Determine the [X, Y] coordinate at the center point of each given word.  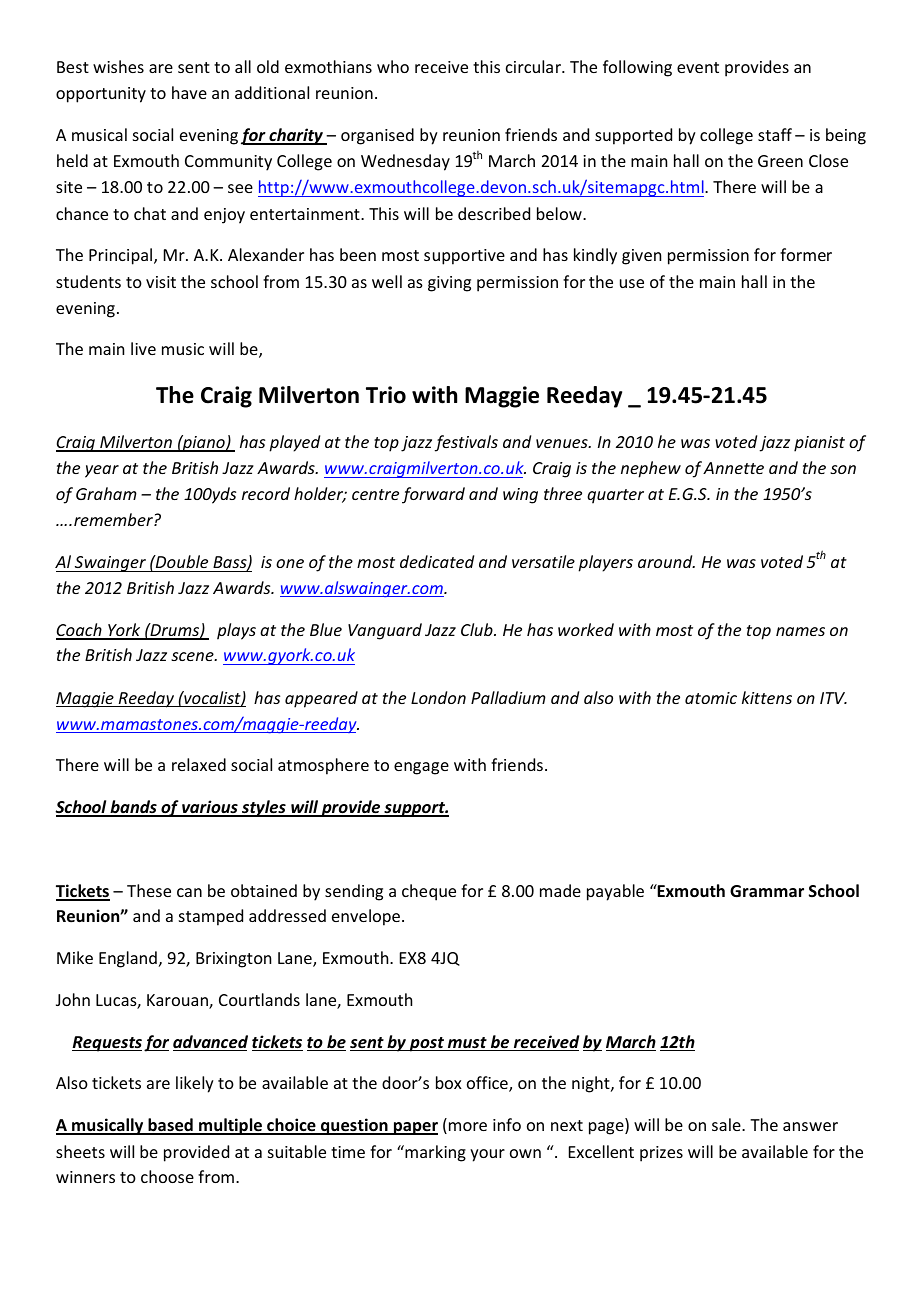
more [468, 1126]
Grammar [767, 891]
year [102, 471]
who [393, 66]
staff [775, 134]
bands [133, 808]
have [189, 92]
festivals [466, 443]
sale [727, 1124]
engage [421, 768]
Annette [733, 468]
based [170, 1126]
